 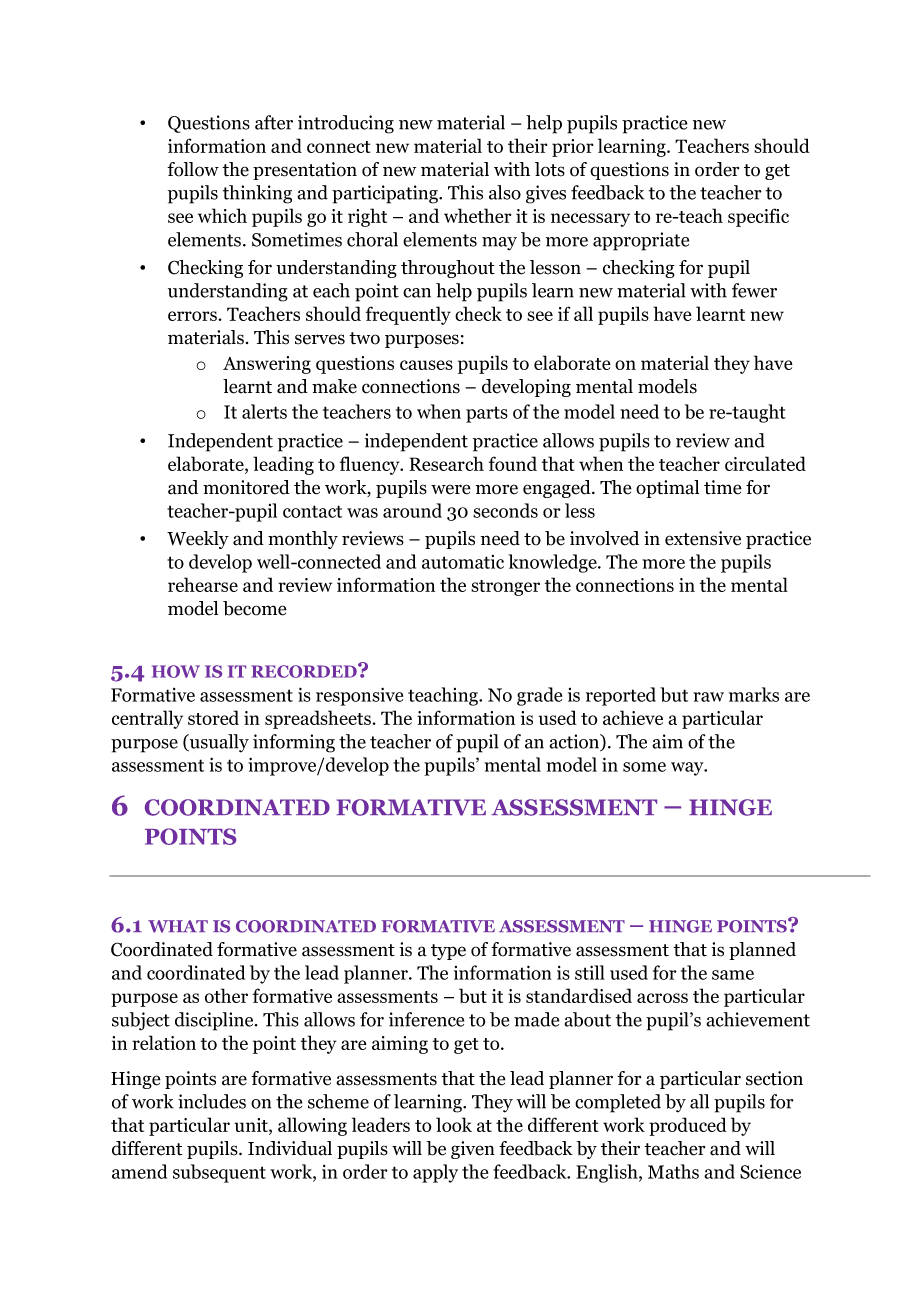 I want to click on specific, so click(x=758, y=217).
